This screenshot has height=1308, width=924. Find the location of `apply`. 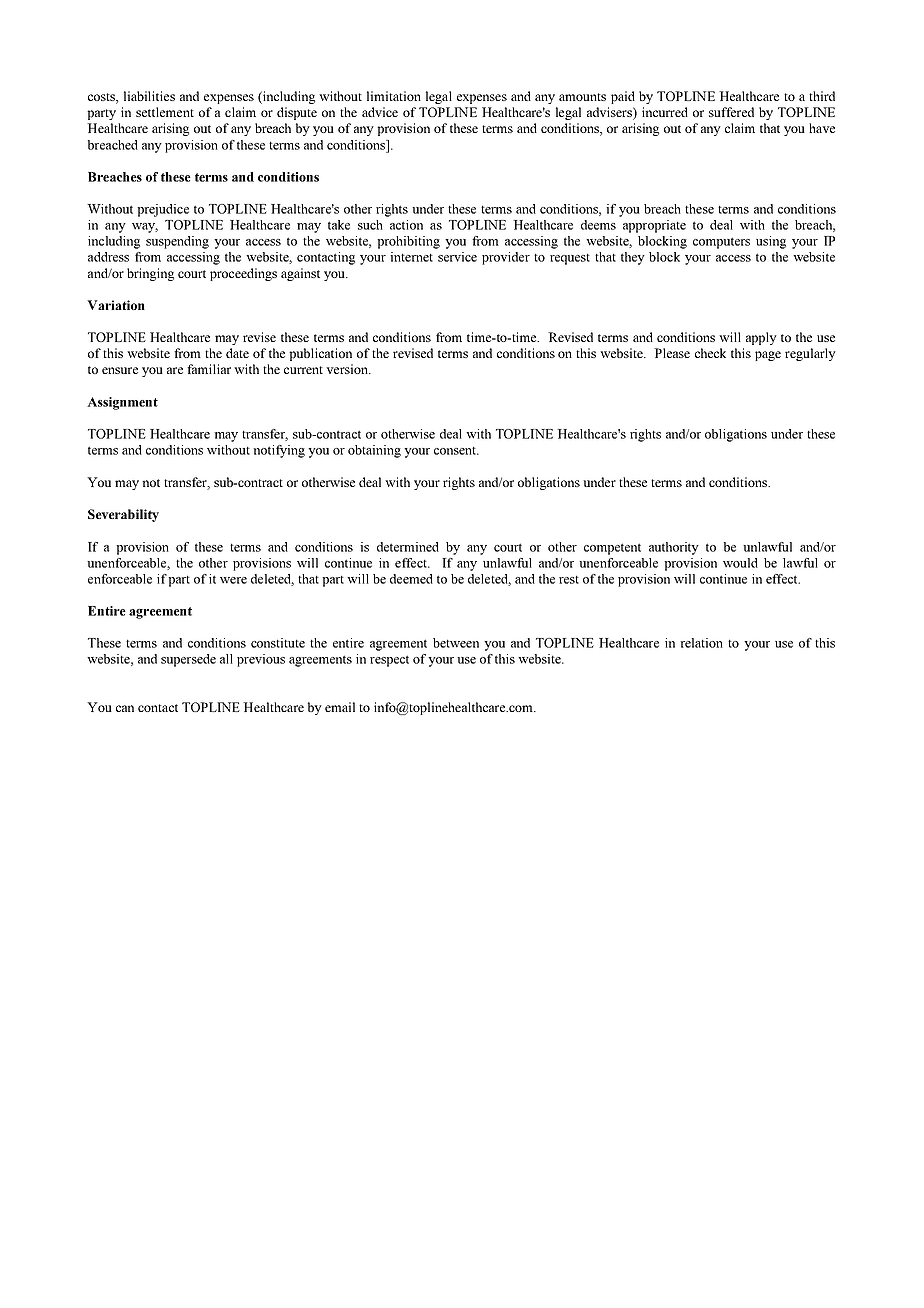

apply is located at coordinates (761, 338).
